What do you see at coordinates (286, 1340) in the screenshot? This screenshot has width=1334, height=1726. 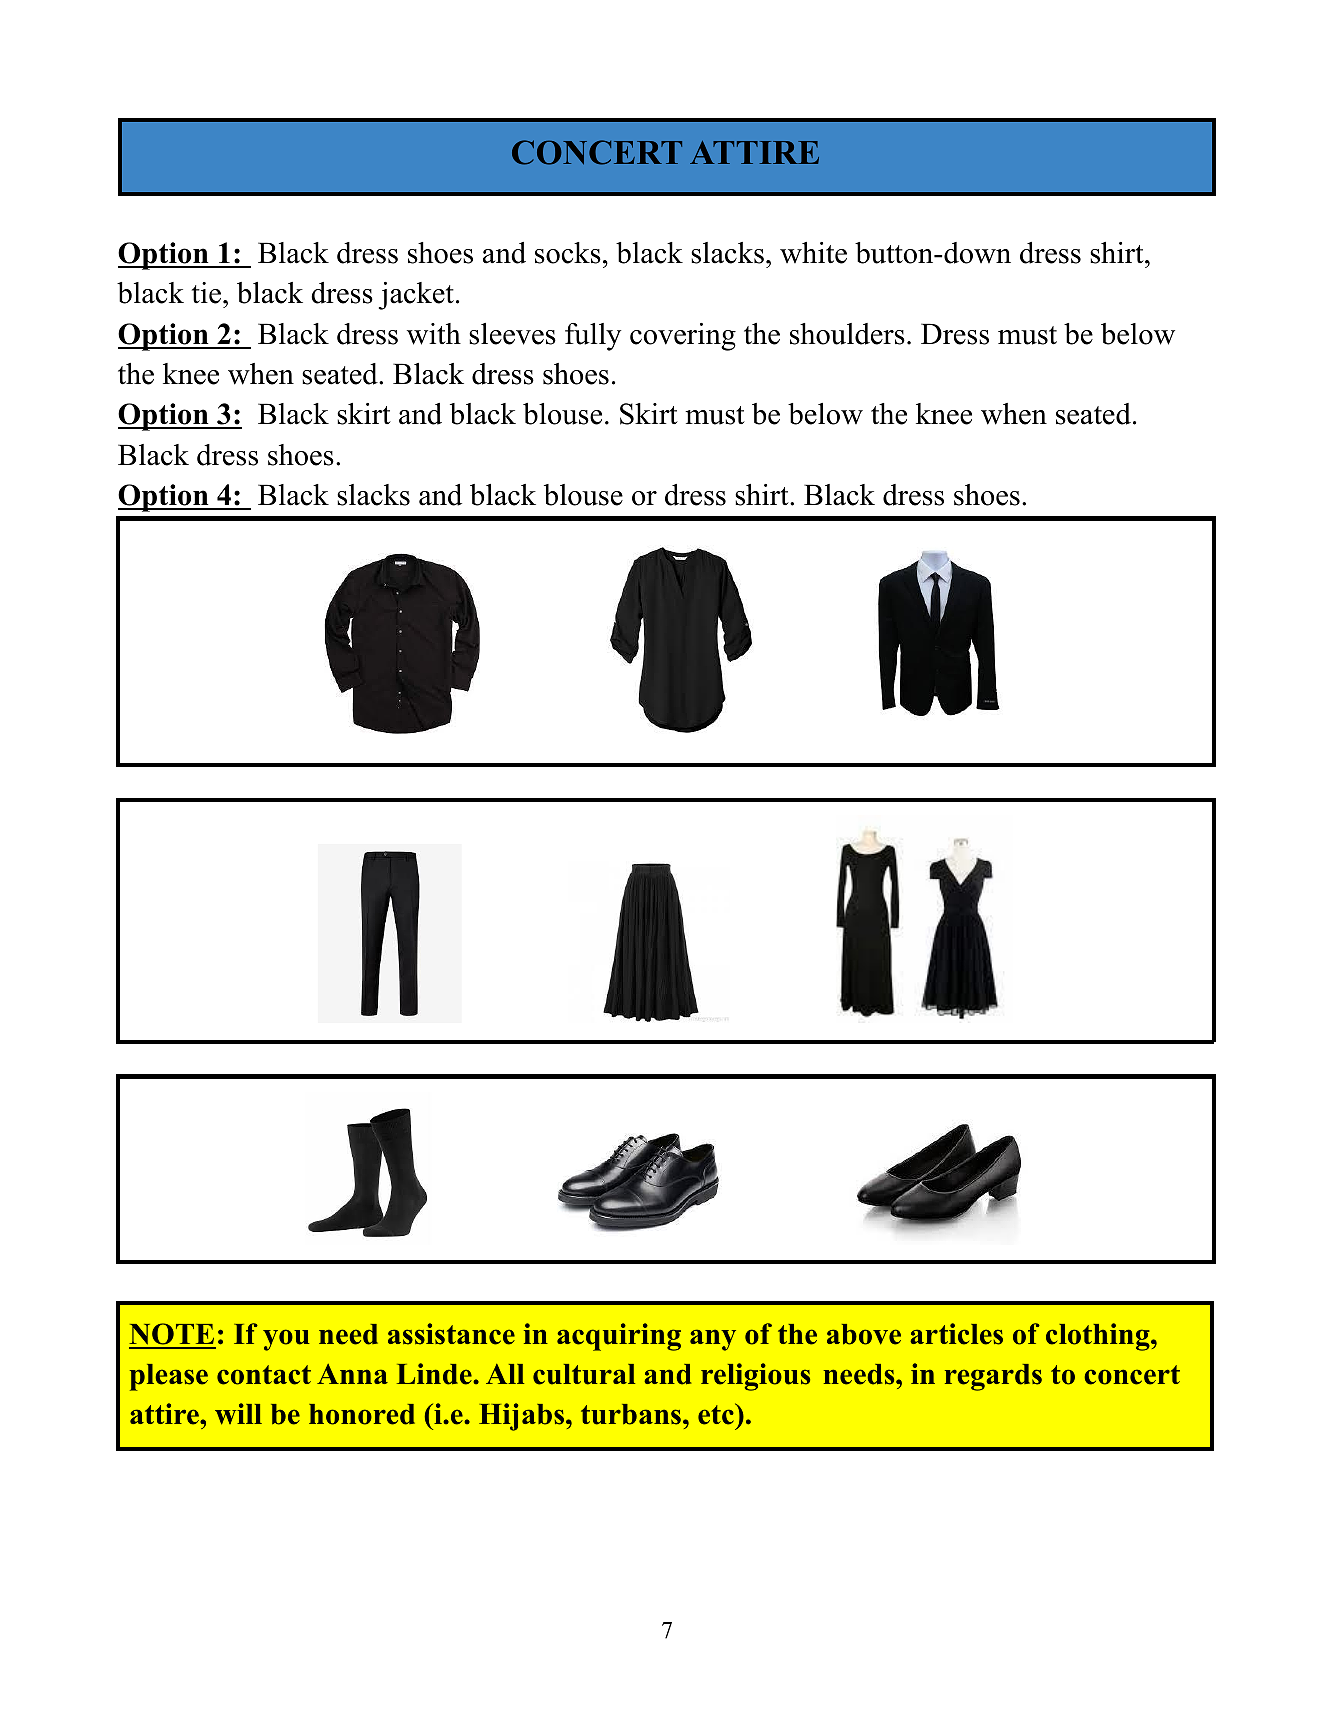 I see `you` at bounding box center [286, 1340].
